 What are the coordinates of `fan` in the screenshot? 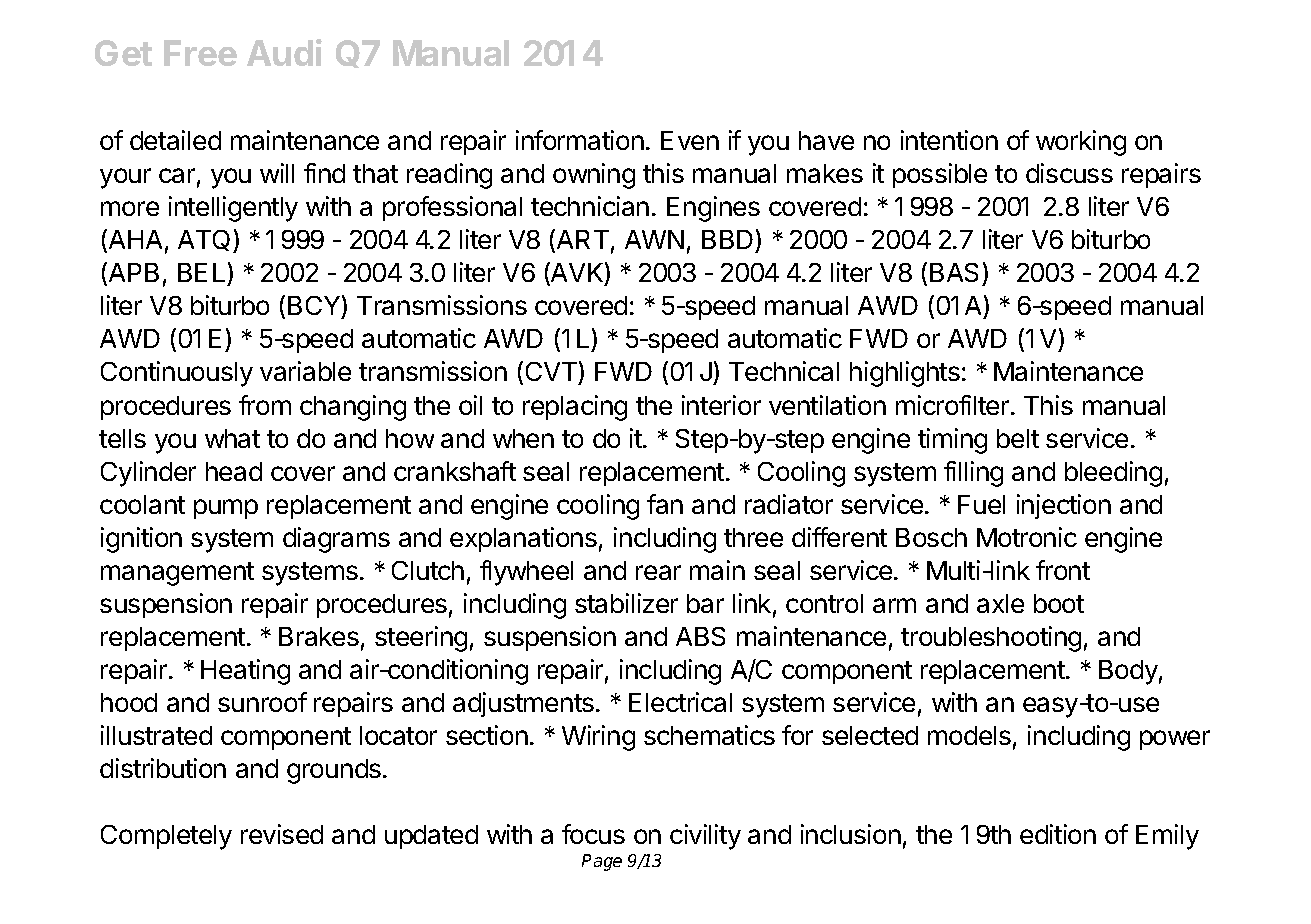 It's located at (665, 504).
